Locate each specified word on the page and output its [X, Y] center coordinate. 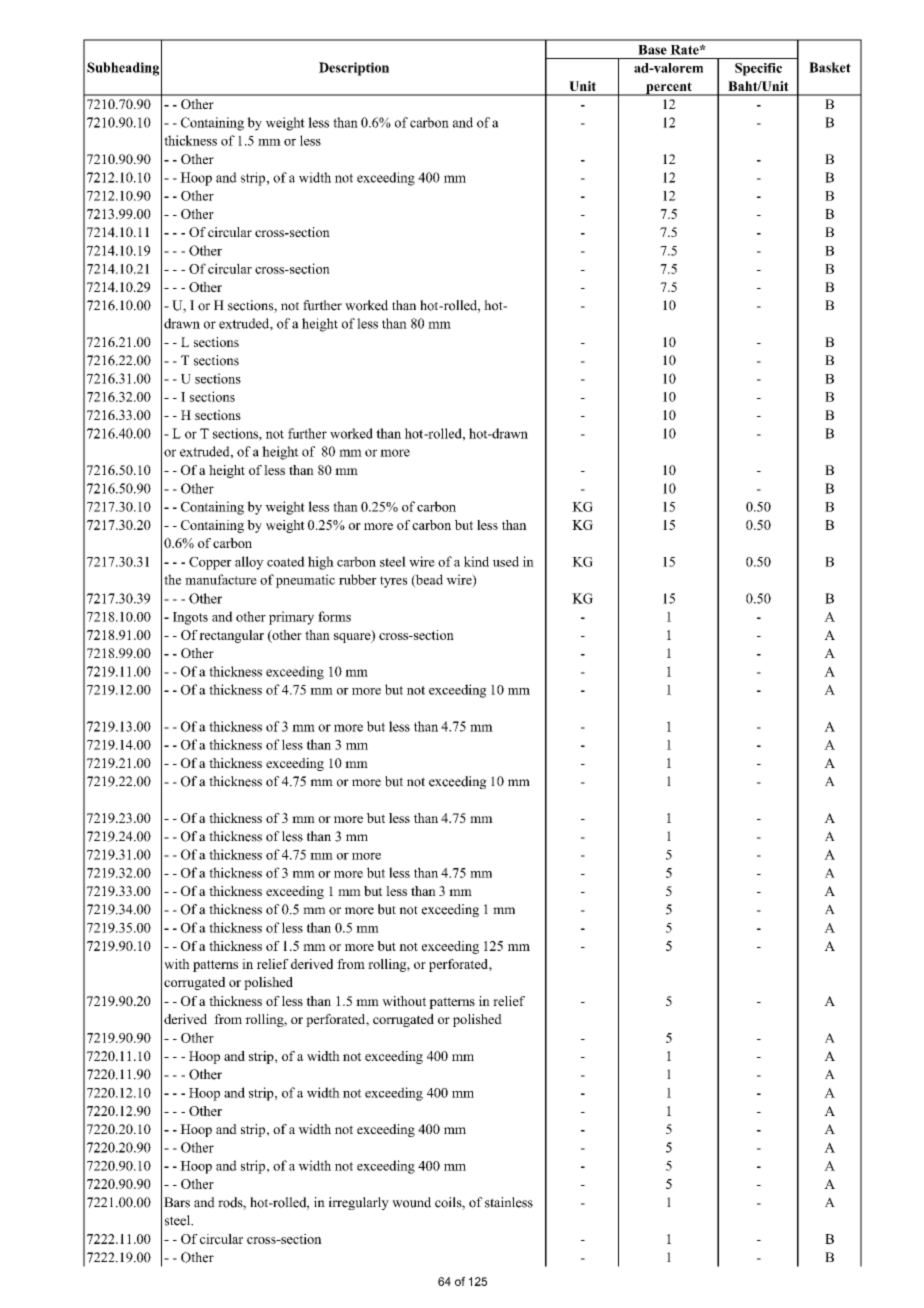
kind [476, 561]
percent [669, 89]
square [353, 637]
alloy [249, 563]
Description [354, 69]
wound [411, 1202]
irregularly [359, 1203]
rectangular [231, 636]
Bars [177, 1202]
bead [428, 580]
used [506, 561]
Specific [758, 69]
